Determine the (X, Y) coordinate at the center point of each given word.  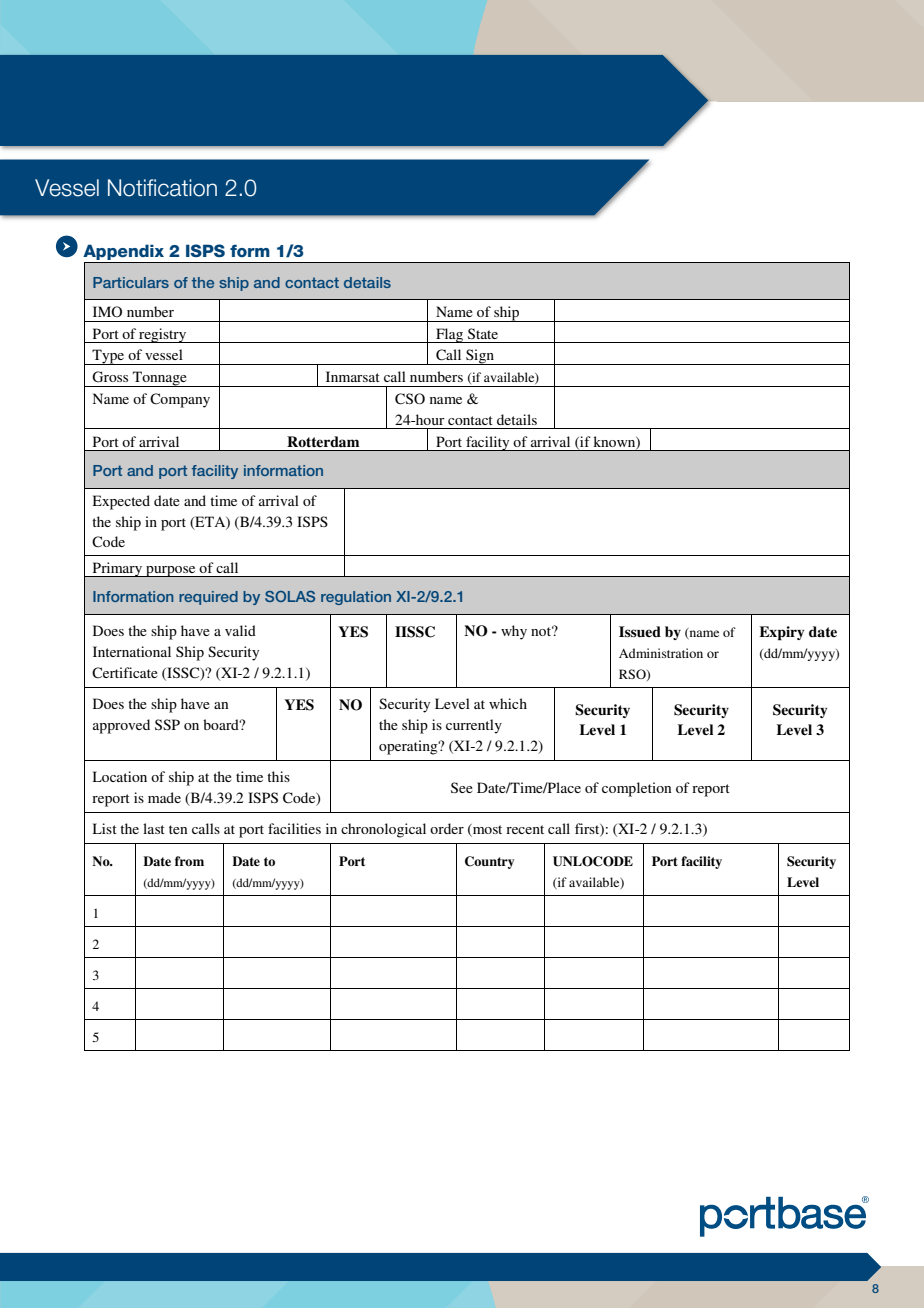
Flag (450, 335)
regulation (356, 598)
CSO (410, 399)
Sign (480, 357)
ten (178, 829)
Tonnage (159, 379)
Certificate (125, 673)
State (483, 333)
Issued (640, 631)
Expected (121, 502)
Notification (162, 188)
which (508, 703)
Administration (661, 653)
